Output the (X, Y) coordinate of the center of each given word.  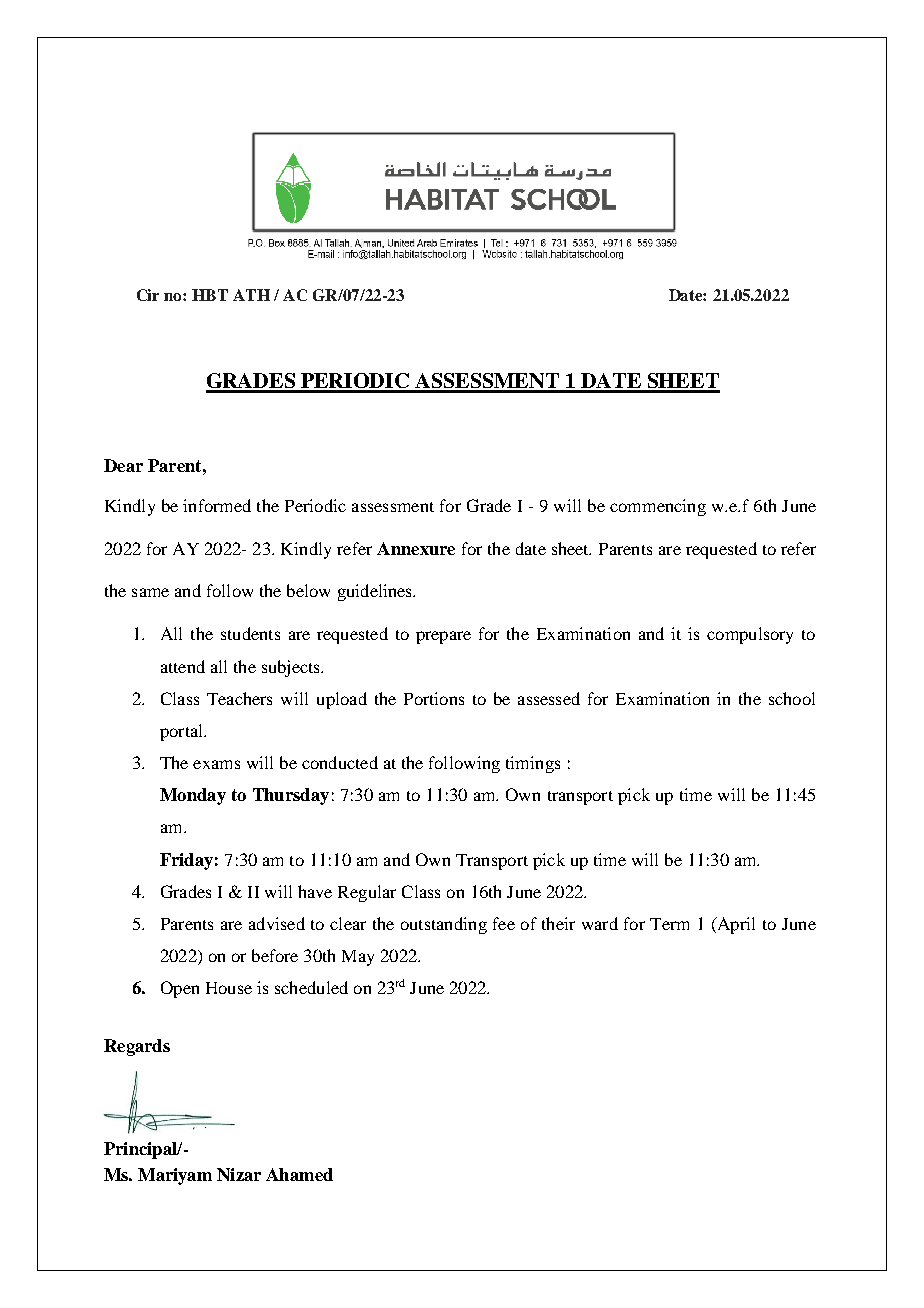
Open (180, 989)
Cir (148, 295)
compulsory (750, 635)
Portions (434, 698)
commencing (658, 507)
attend (183, 666)
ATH (251, 295)
